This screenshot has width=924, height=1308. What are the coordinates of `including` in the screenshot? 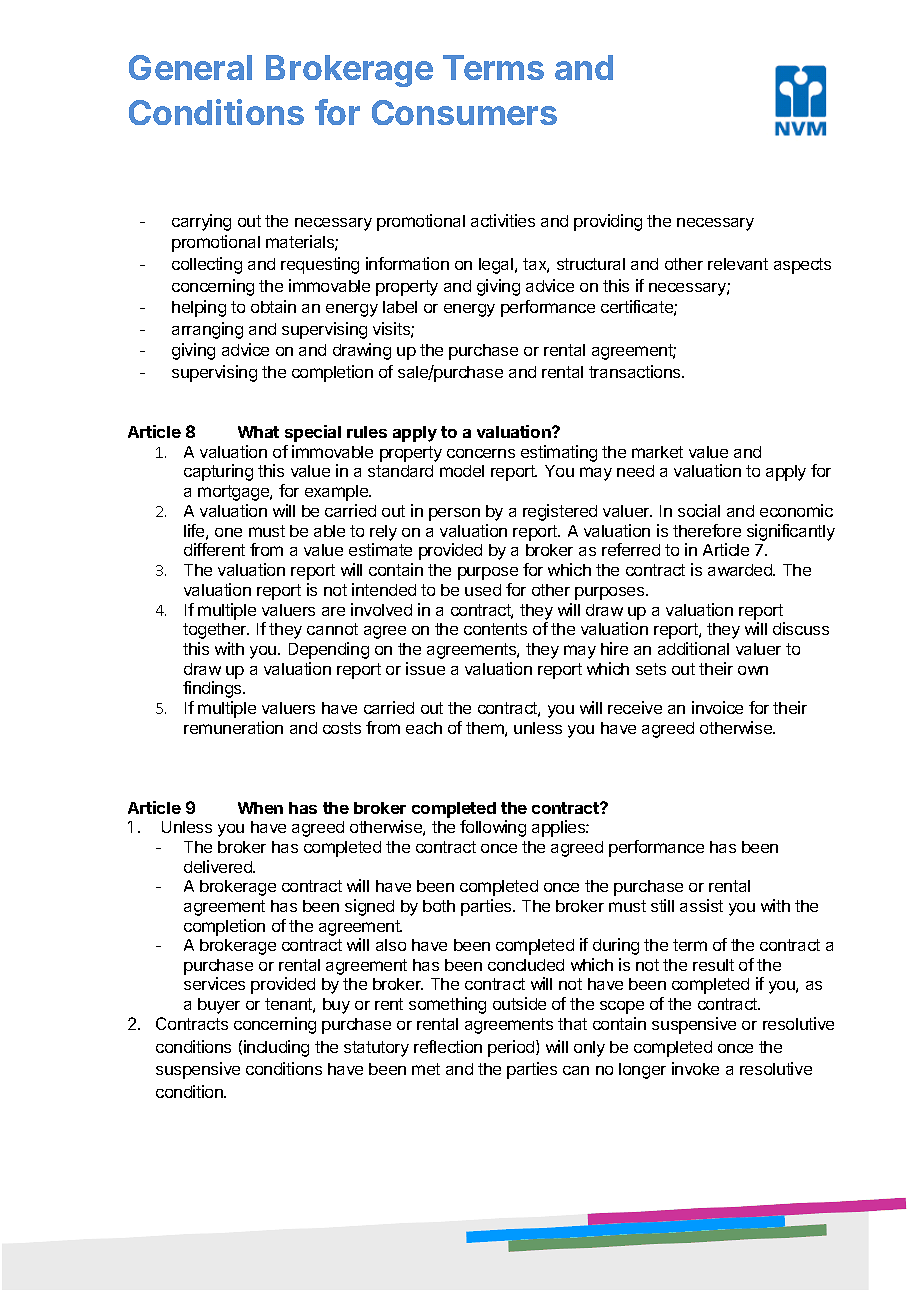 It's located at (276, 1048).
